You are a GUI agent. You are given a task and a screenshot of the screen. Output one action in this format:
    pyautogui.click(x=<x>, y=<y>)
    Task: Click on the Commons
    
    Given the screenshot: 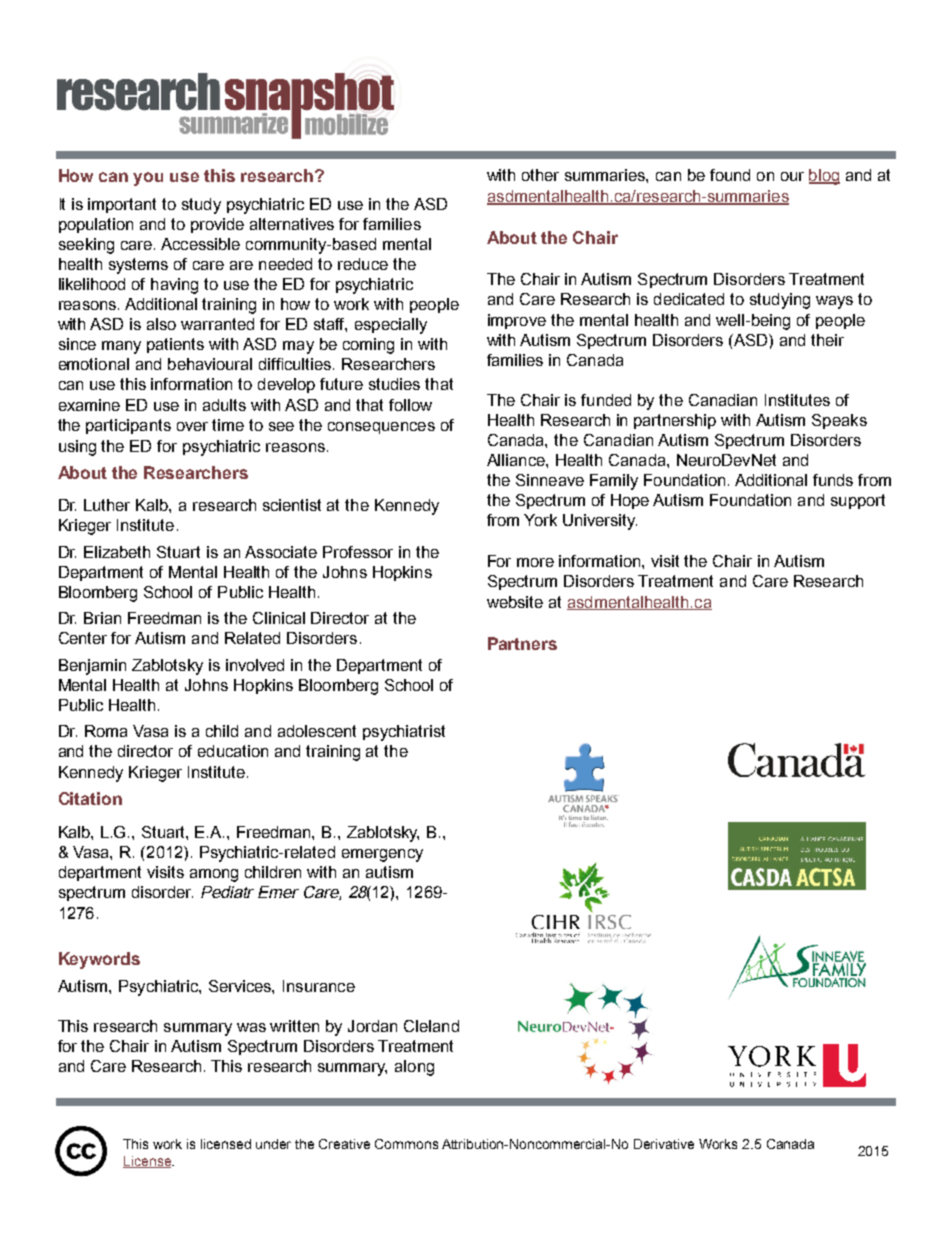 What is the action you would take?
    pyautogui.click(x=406, y=1144)
